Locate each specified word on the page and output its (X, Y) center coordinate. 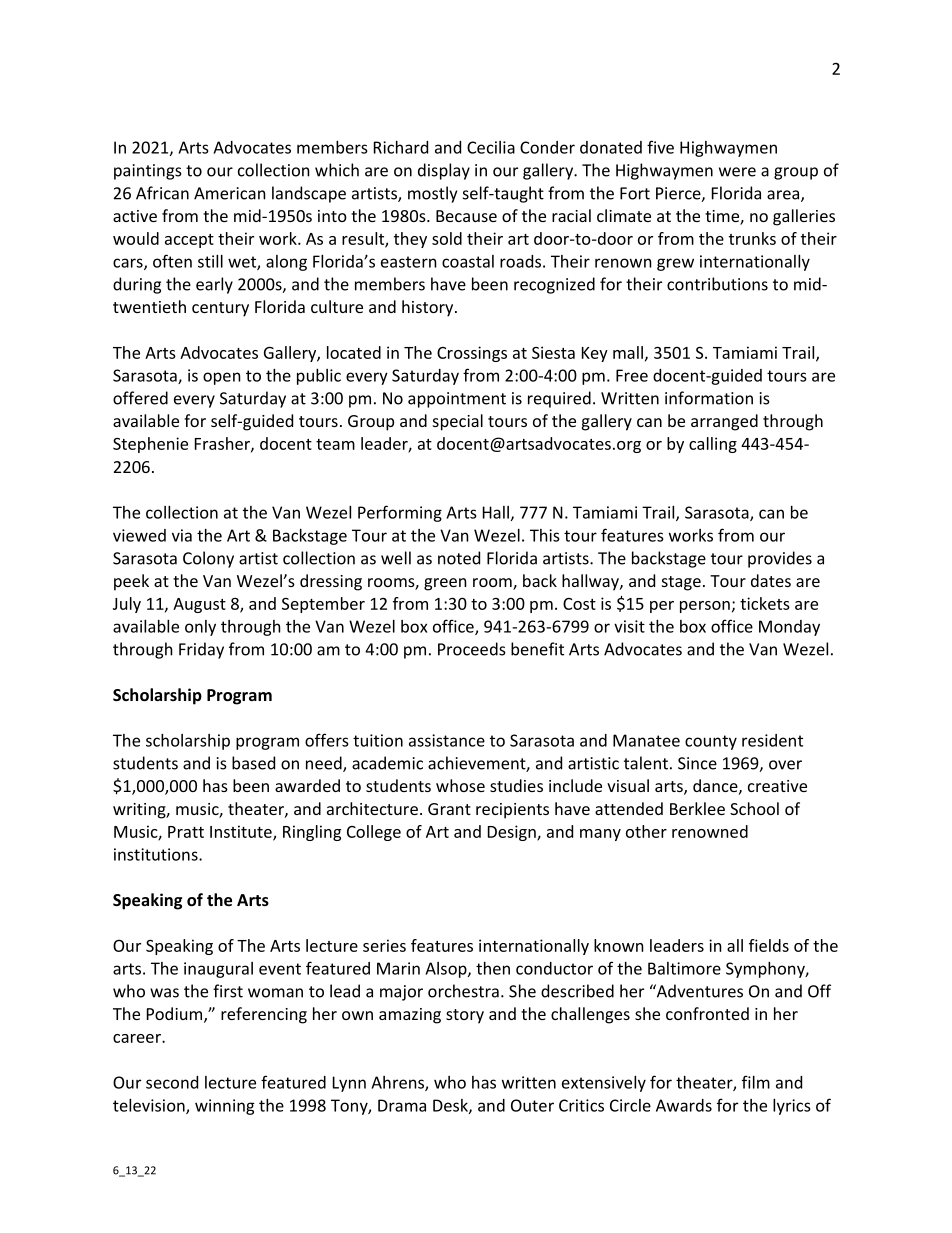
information (709, 398)
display (444, 171)
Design (513, 833)
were (737, 172)
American (230, 193)
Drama (402, 1105)
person (705, 607)
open (222, 378)
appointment (457, 400)
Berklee (697, 808)
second (172, 1082)
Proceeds (472, 649)
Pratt (186, 832)
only (200, 628)
